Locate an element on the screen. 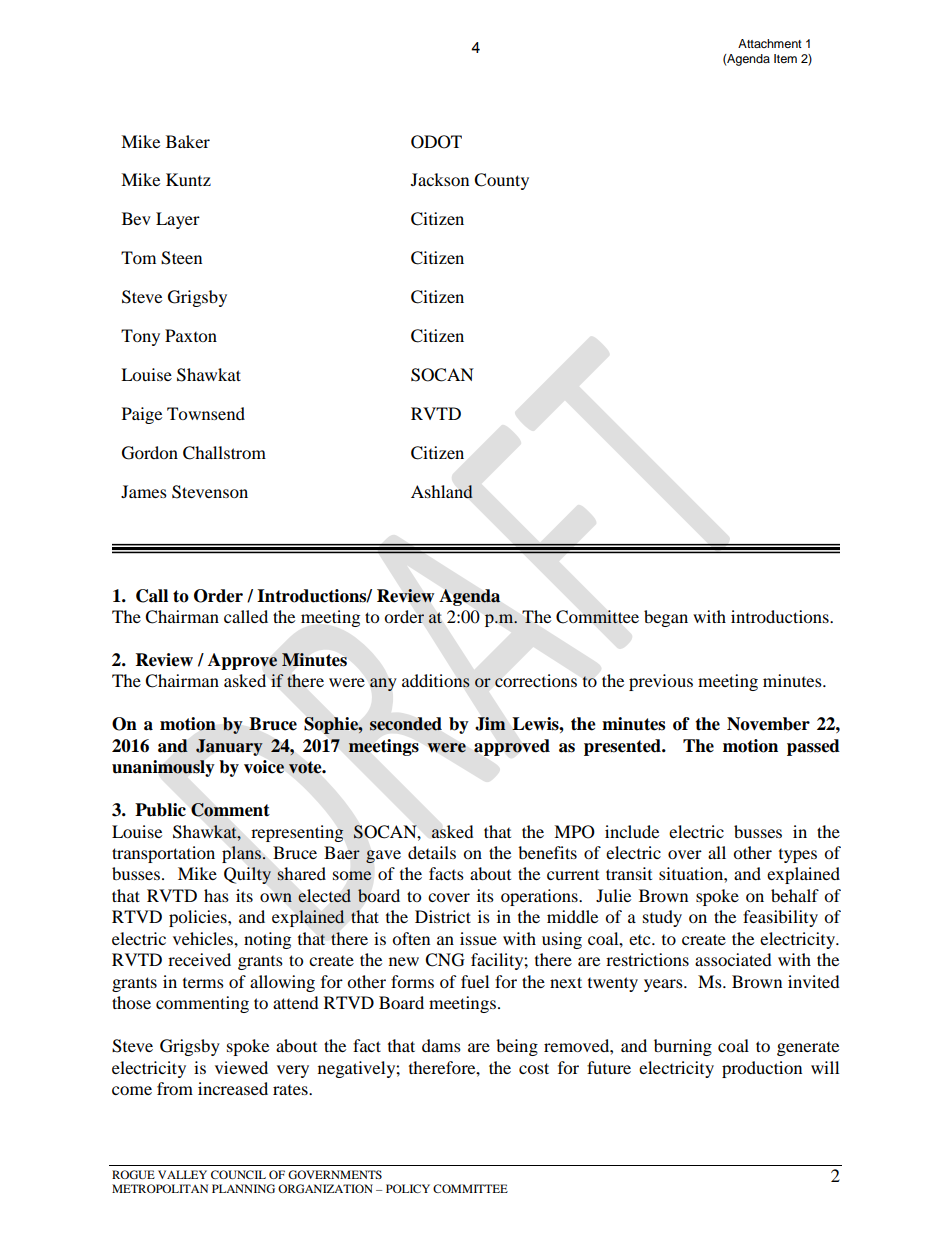  January is located at coordinates (229, 747).
